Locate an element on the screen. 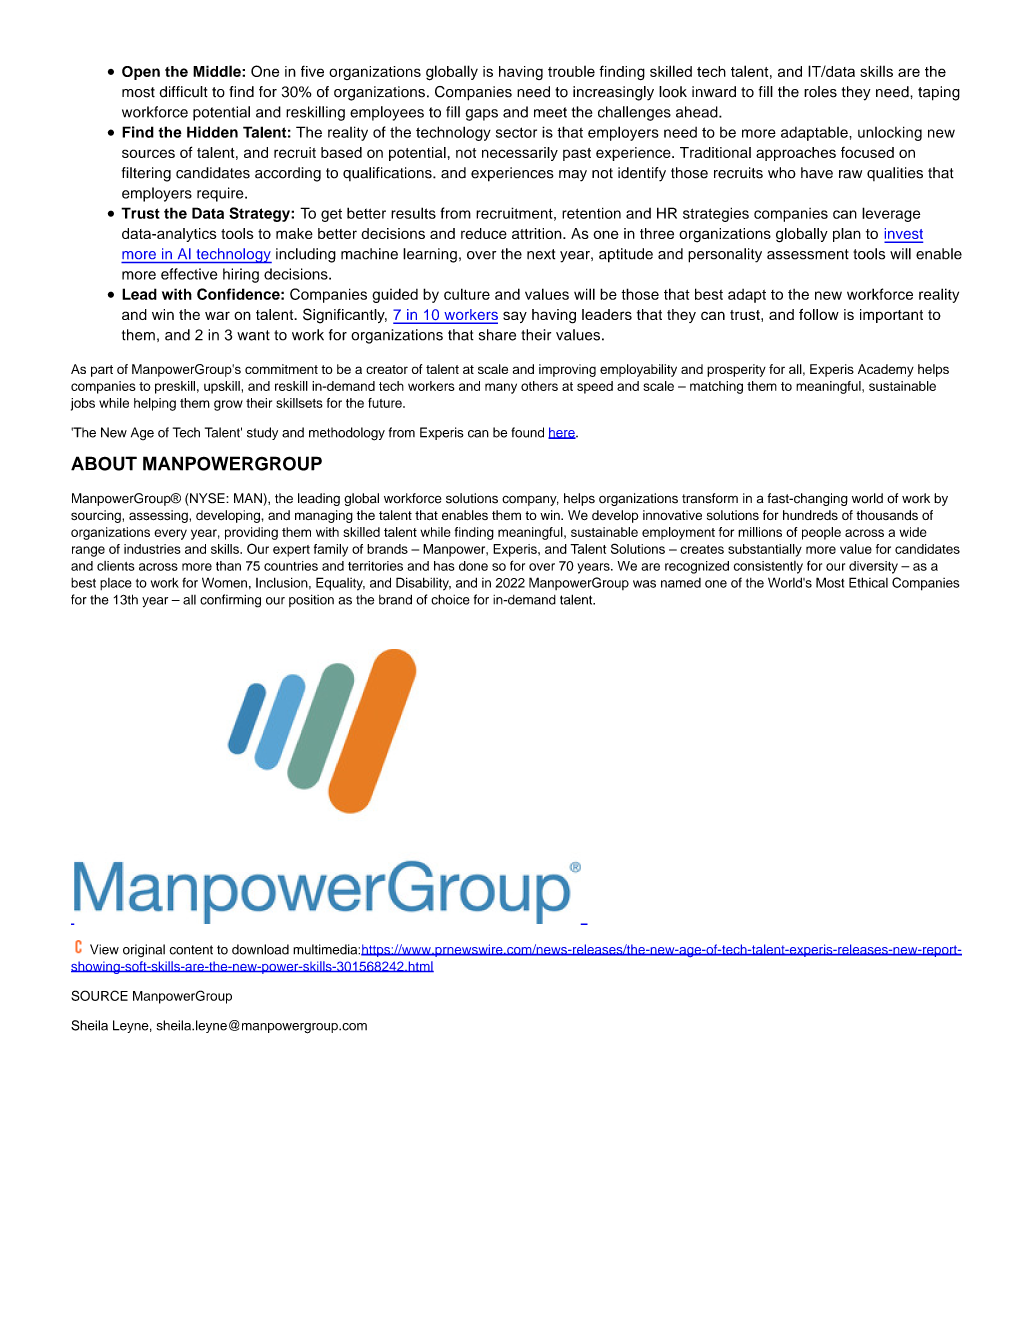 This screenshot has width=1033, height=1337. download is located at coordinates (260, 949).
